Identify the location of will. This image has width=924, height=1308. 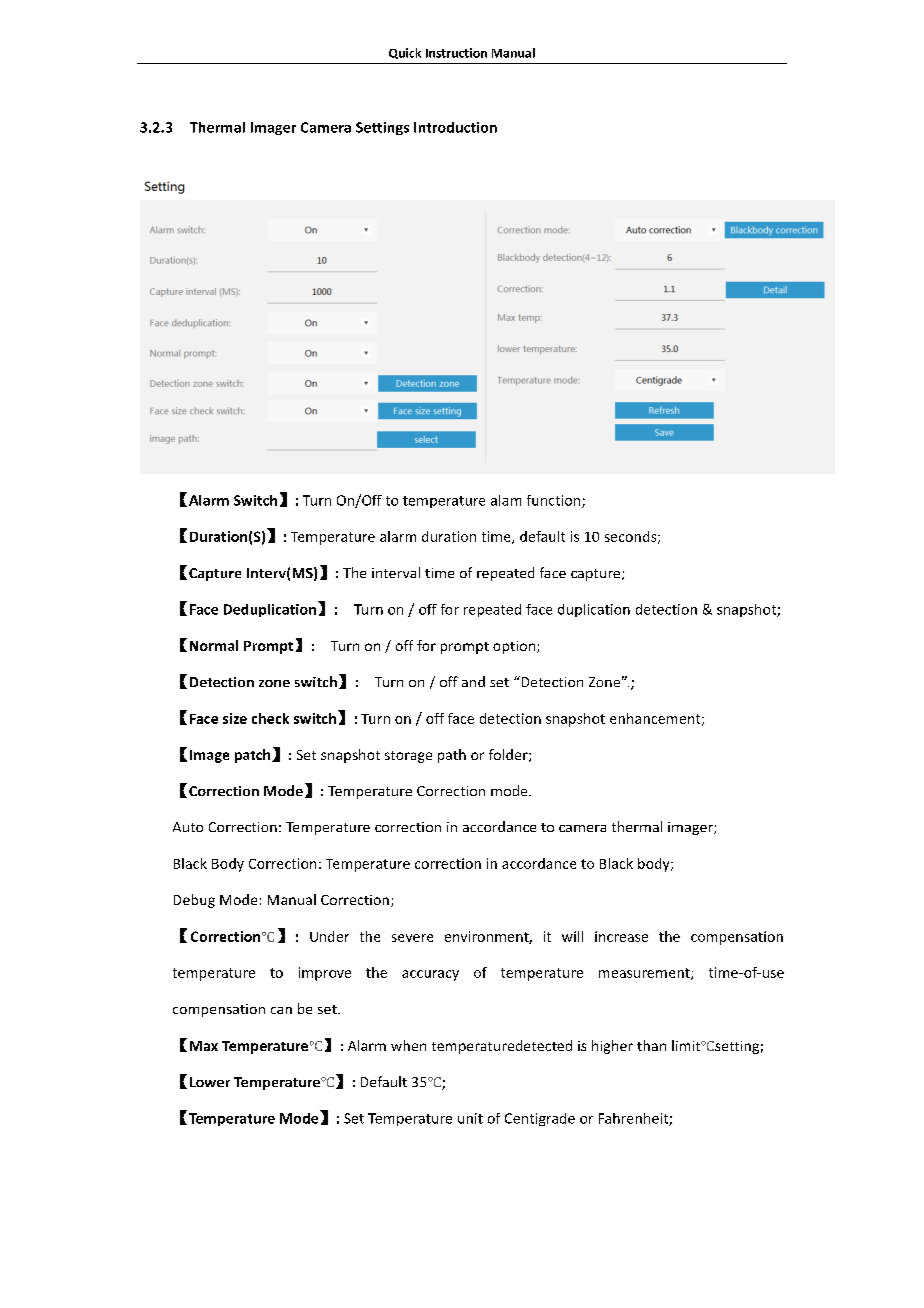
(572, 936).
